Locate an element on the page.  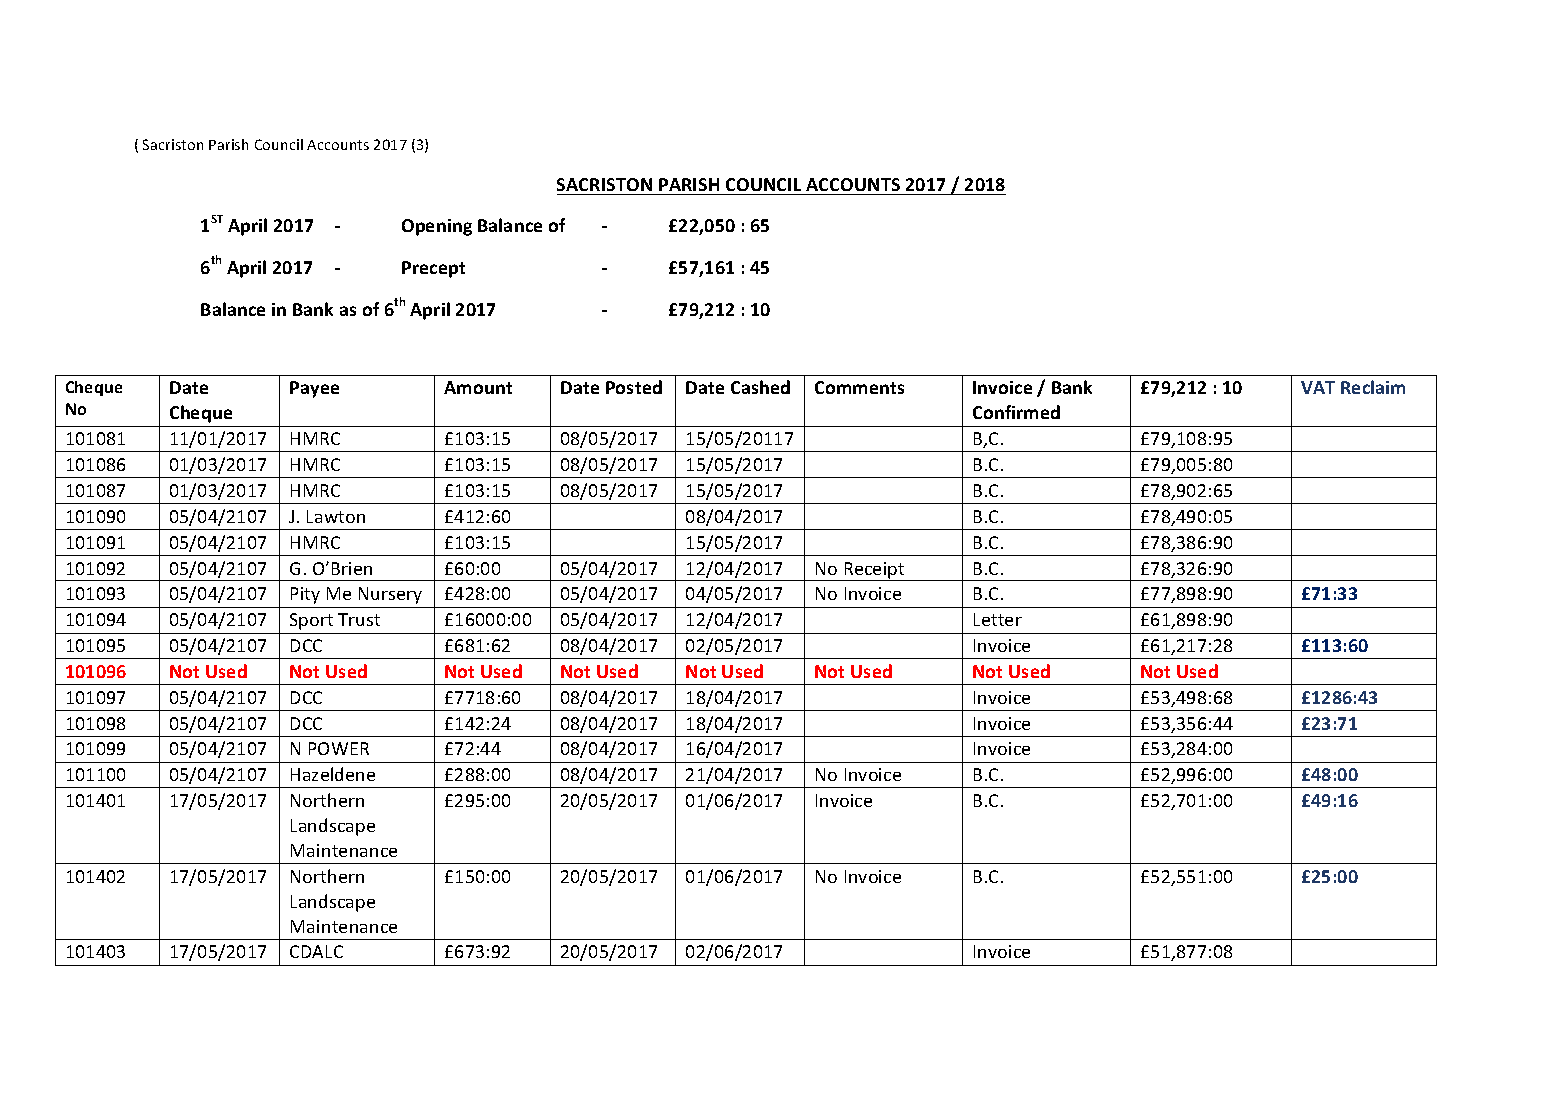
Confirmed is located at coordinates (1016, 412).
